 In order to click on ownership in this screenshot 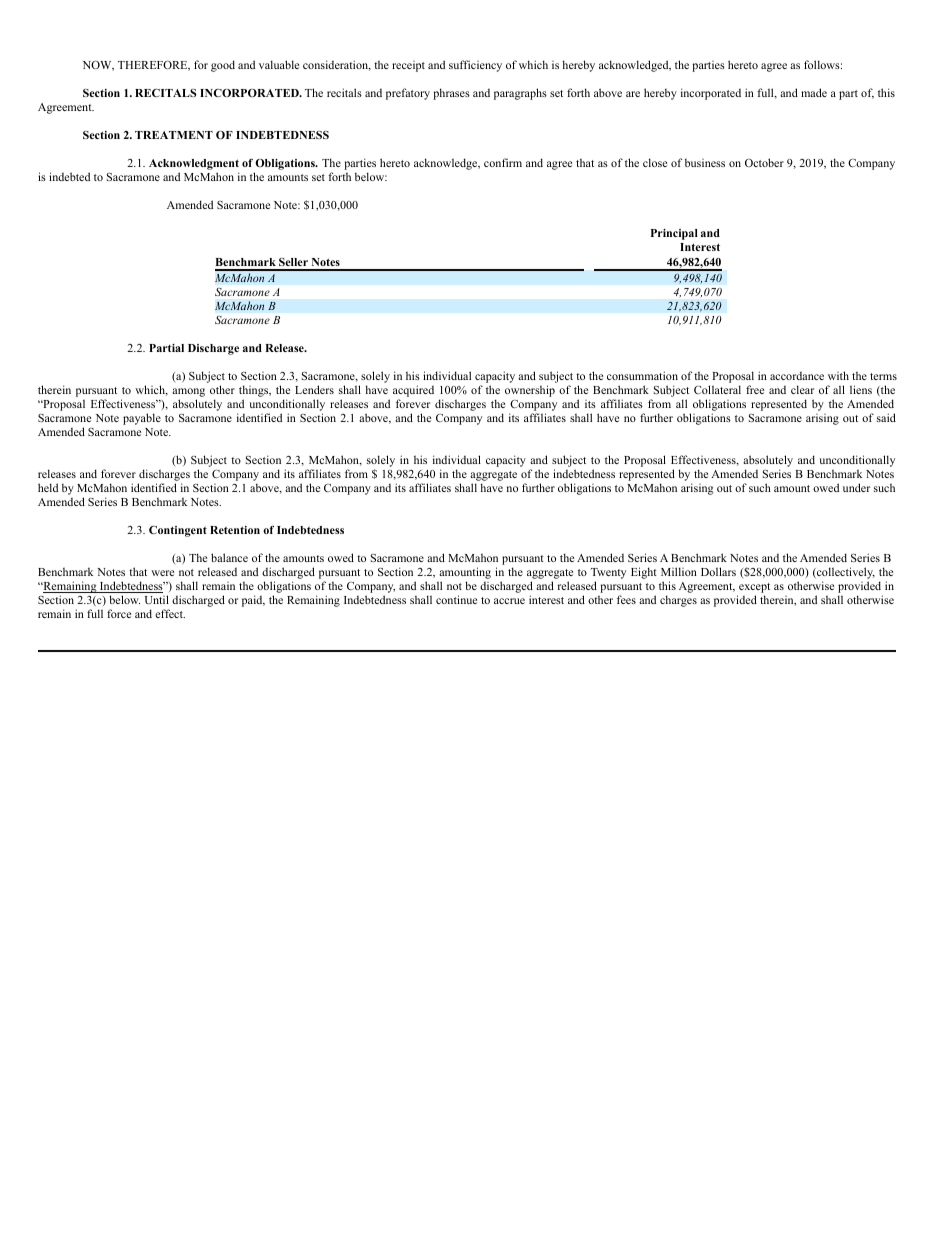, I will do `click(530, 391)`.
